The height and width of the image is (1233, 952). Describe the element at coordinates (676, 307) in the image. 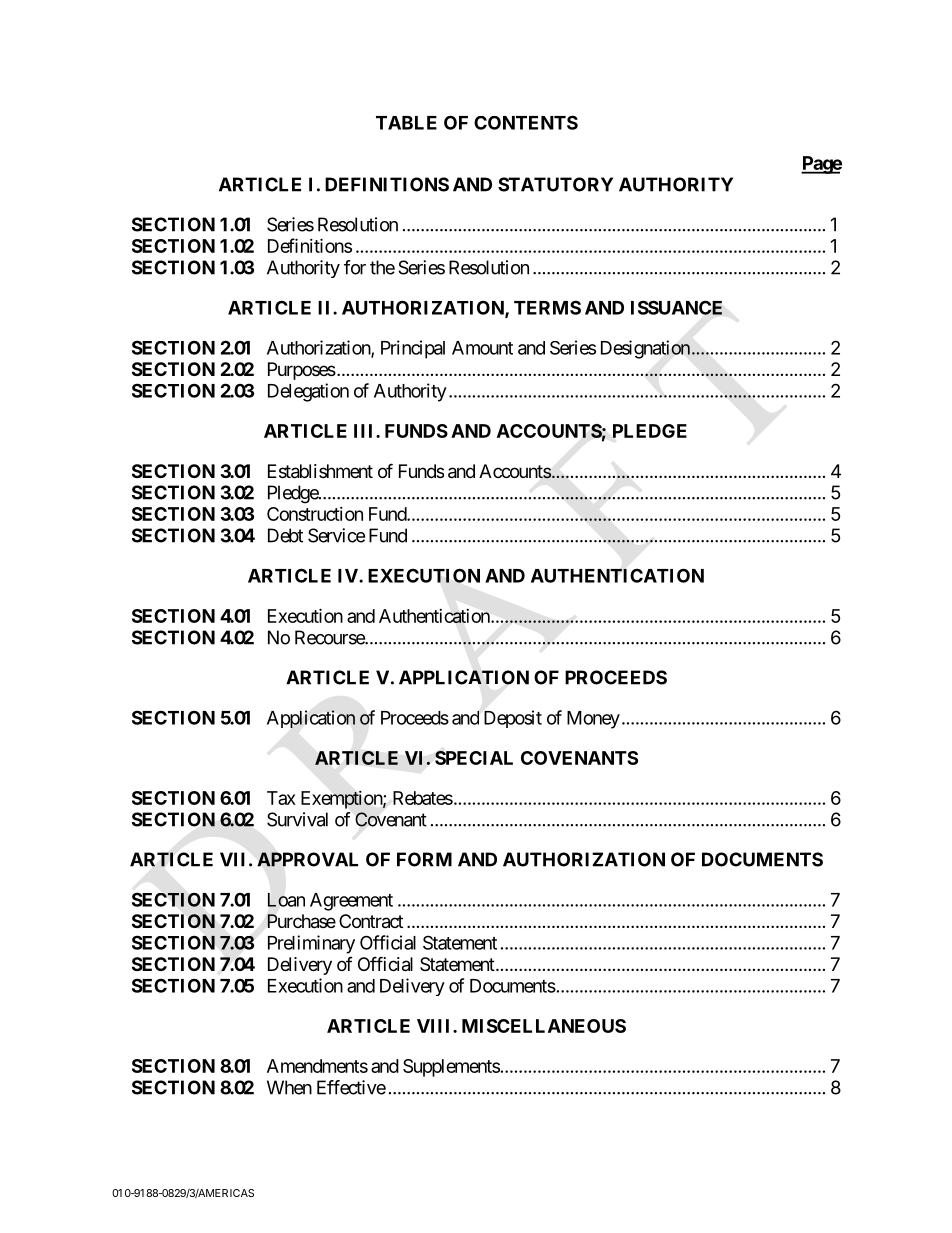

I see `ISSUANCE` at that location.
